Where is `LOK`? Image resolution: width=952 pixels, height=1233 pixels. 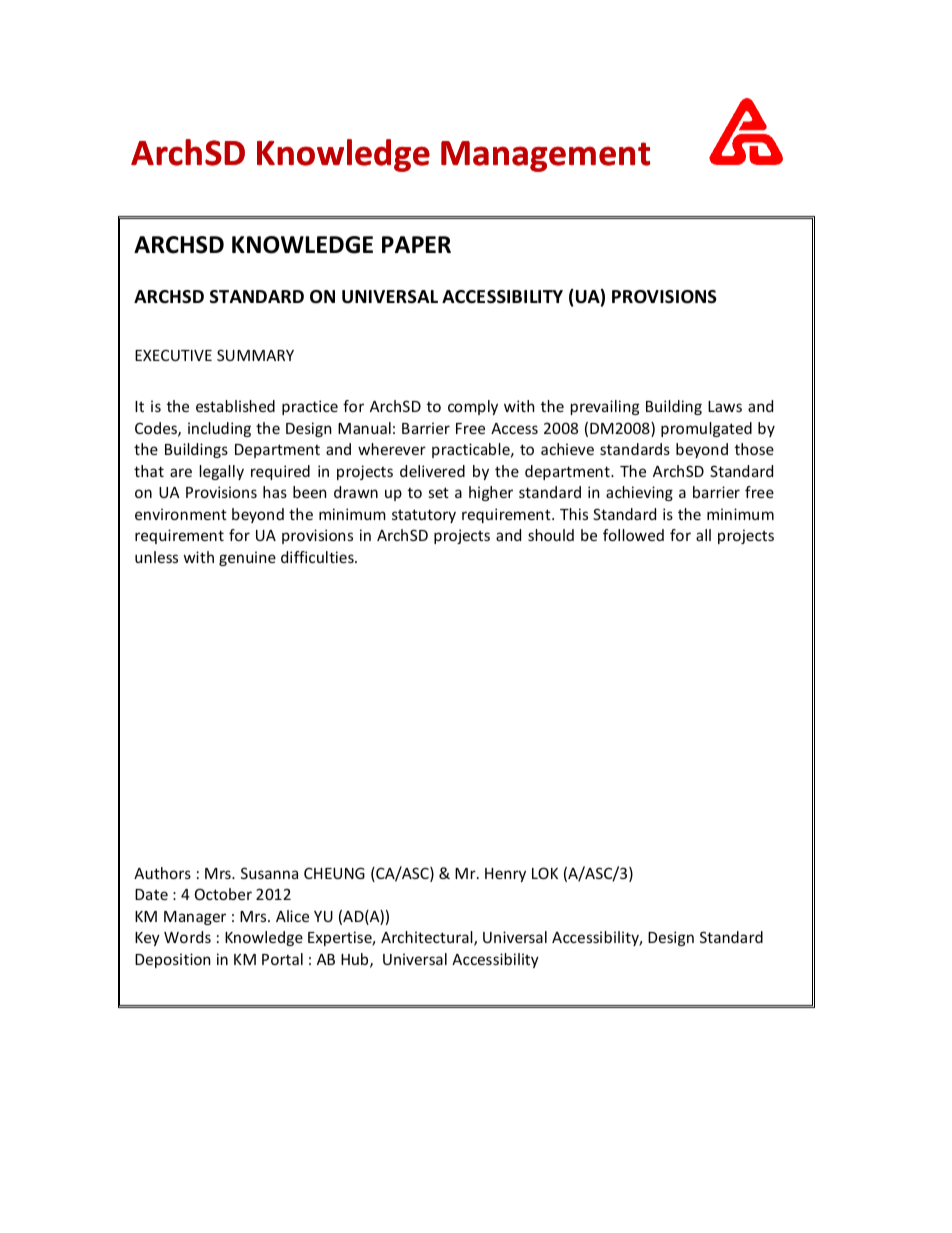 LOK is located at coordinates (545, 873).
